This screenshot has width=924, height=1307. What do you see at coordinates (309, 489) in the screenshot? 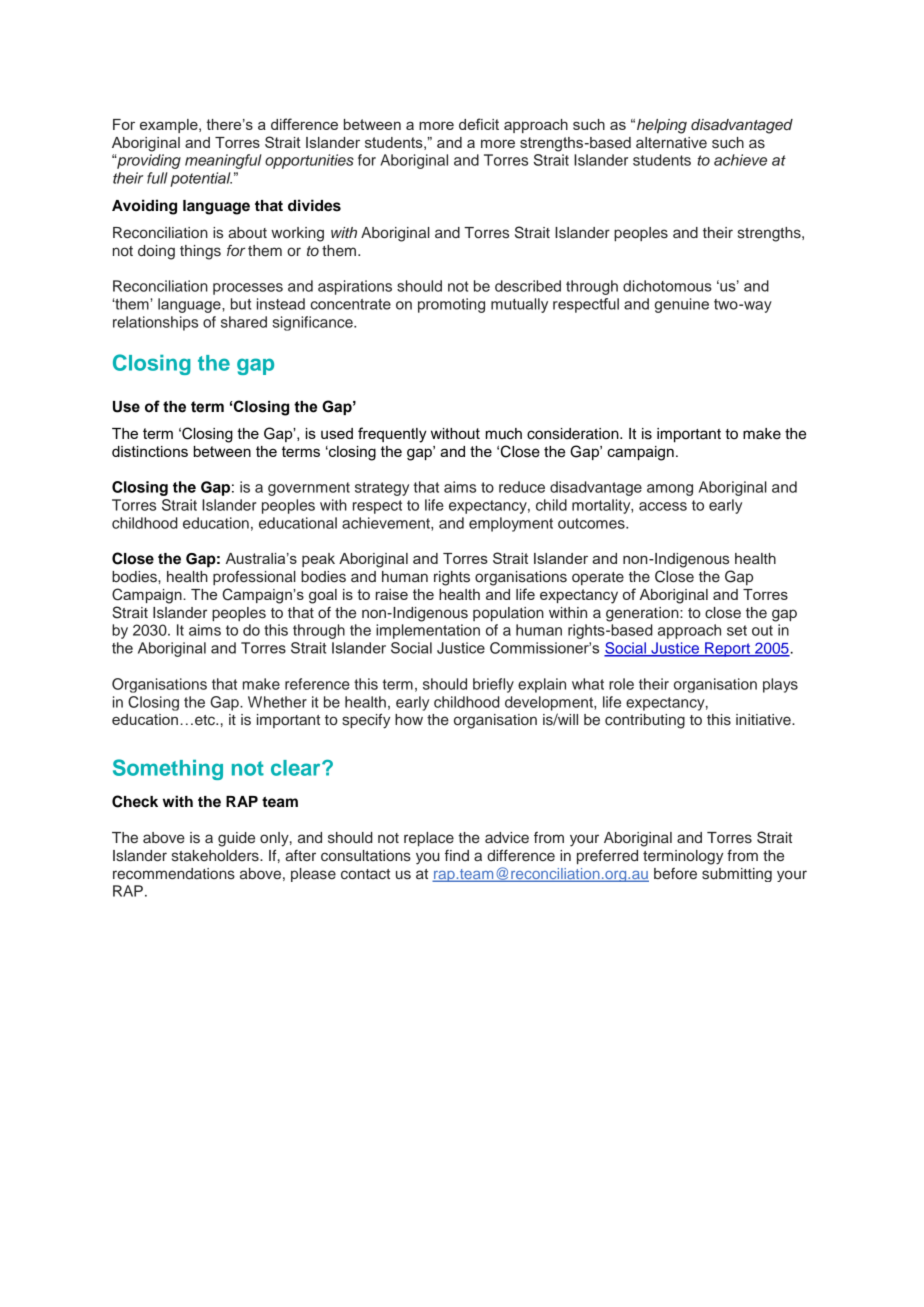
I see `government` at bounding box center [309, 489].
